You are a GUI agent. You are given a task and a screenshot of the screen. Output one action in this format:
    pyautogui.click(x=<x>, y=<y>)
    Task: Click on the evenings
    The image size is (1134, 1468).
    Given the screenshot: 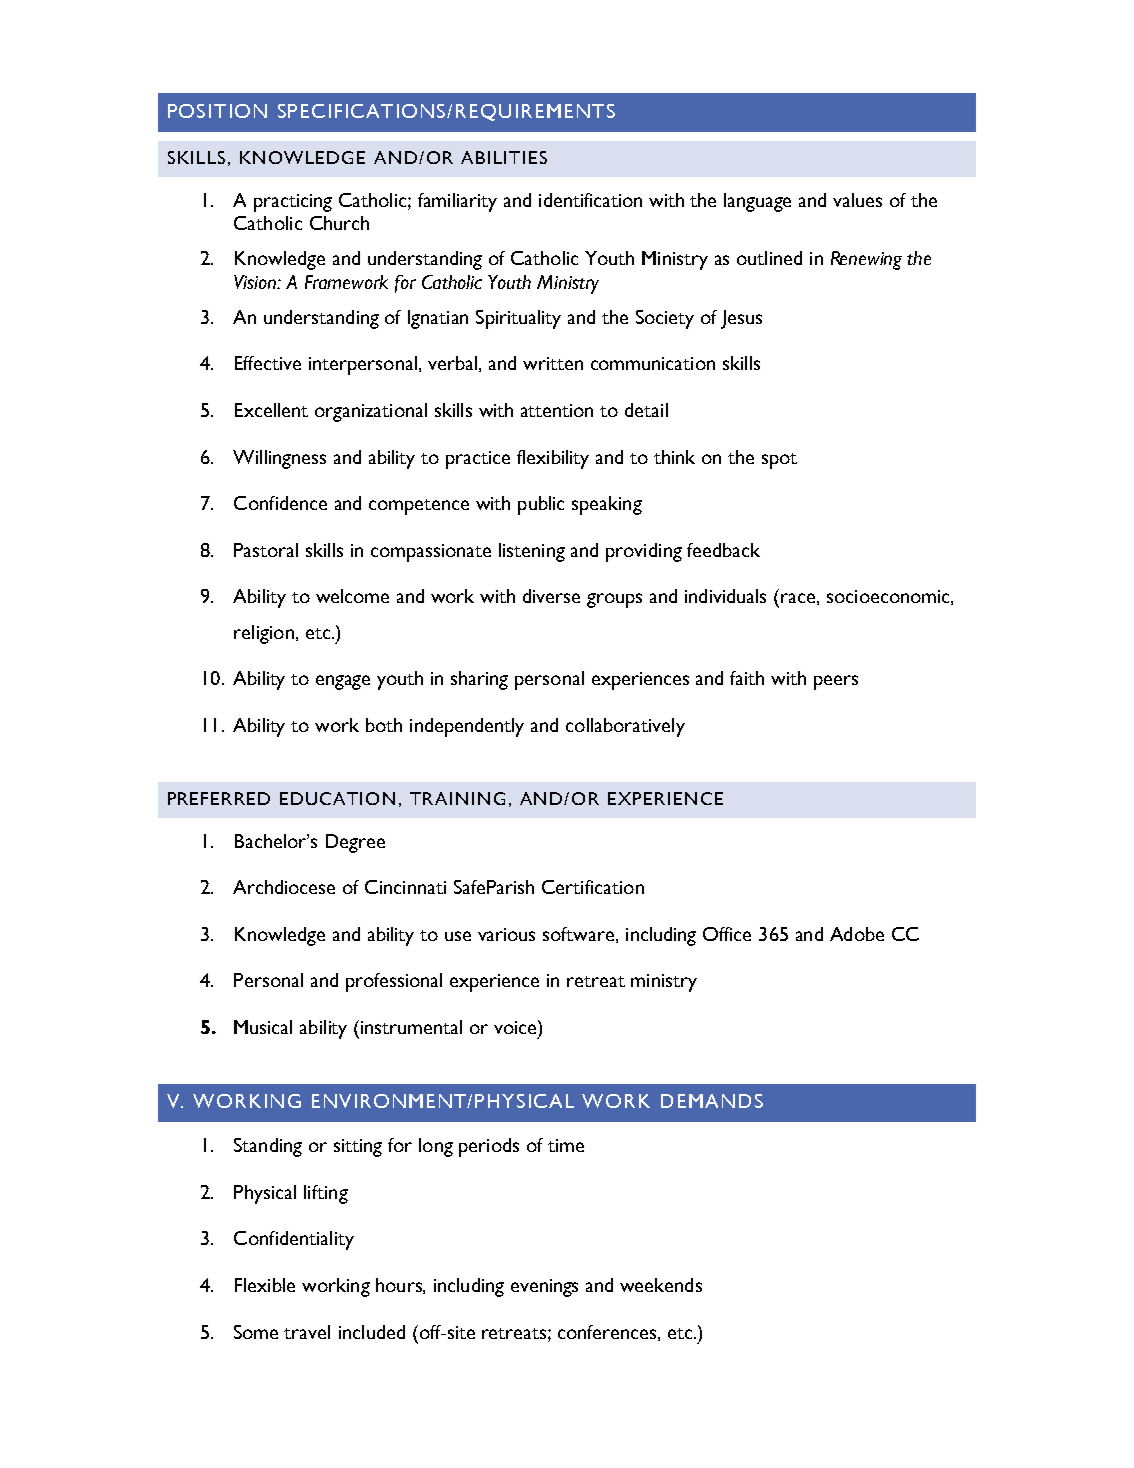 What is the action you would take?
    pyautogui.click(x=544, y=1288)
